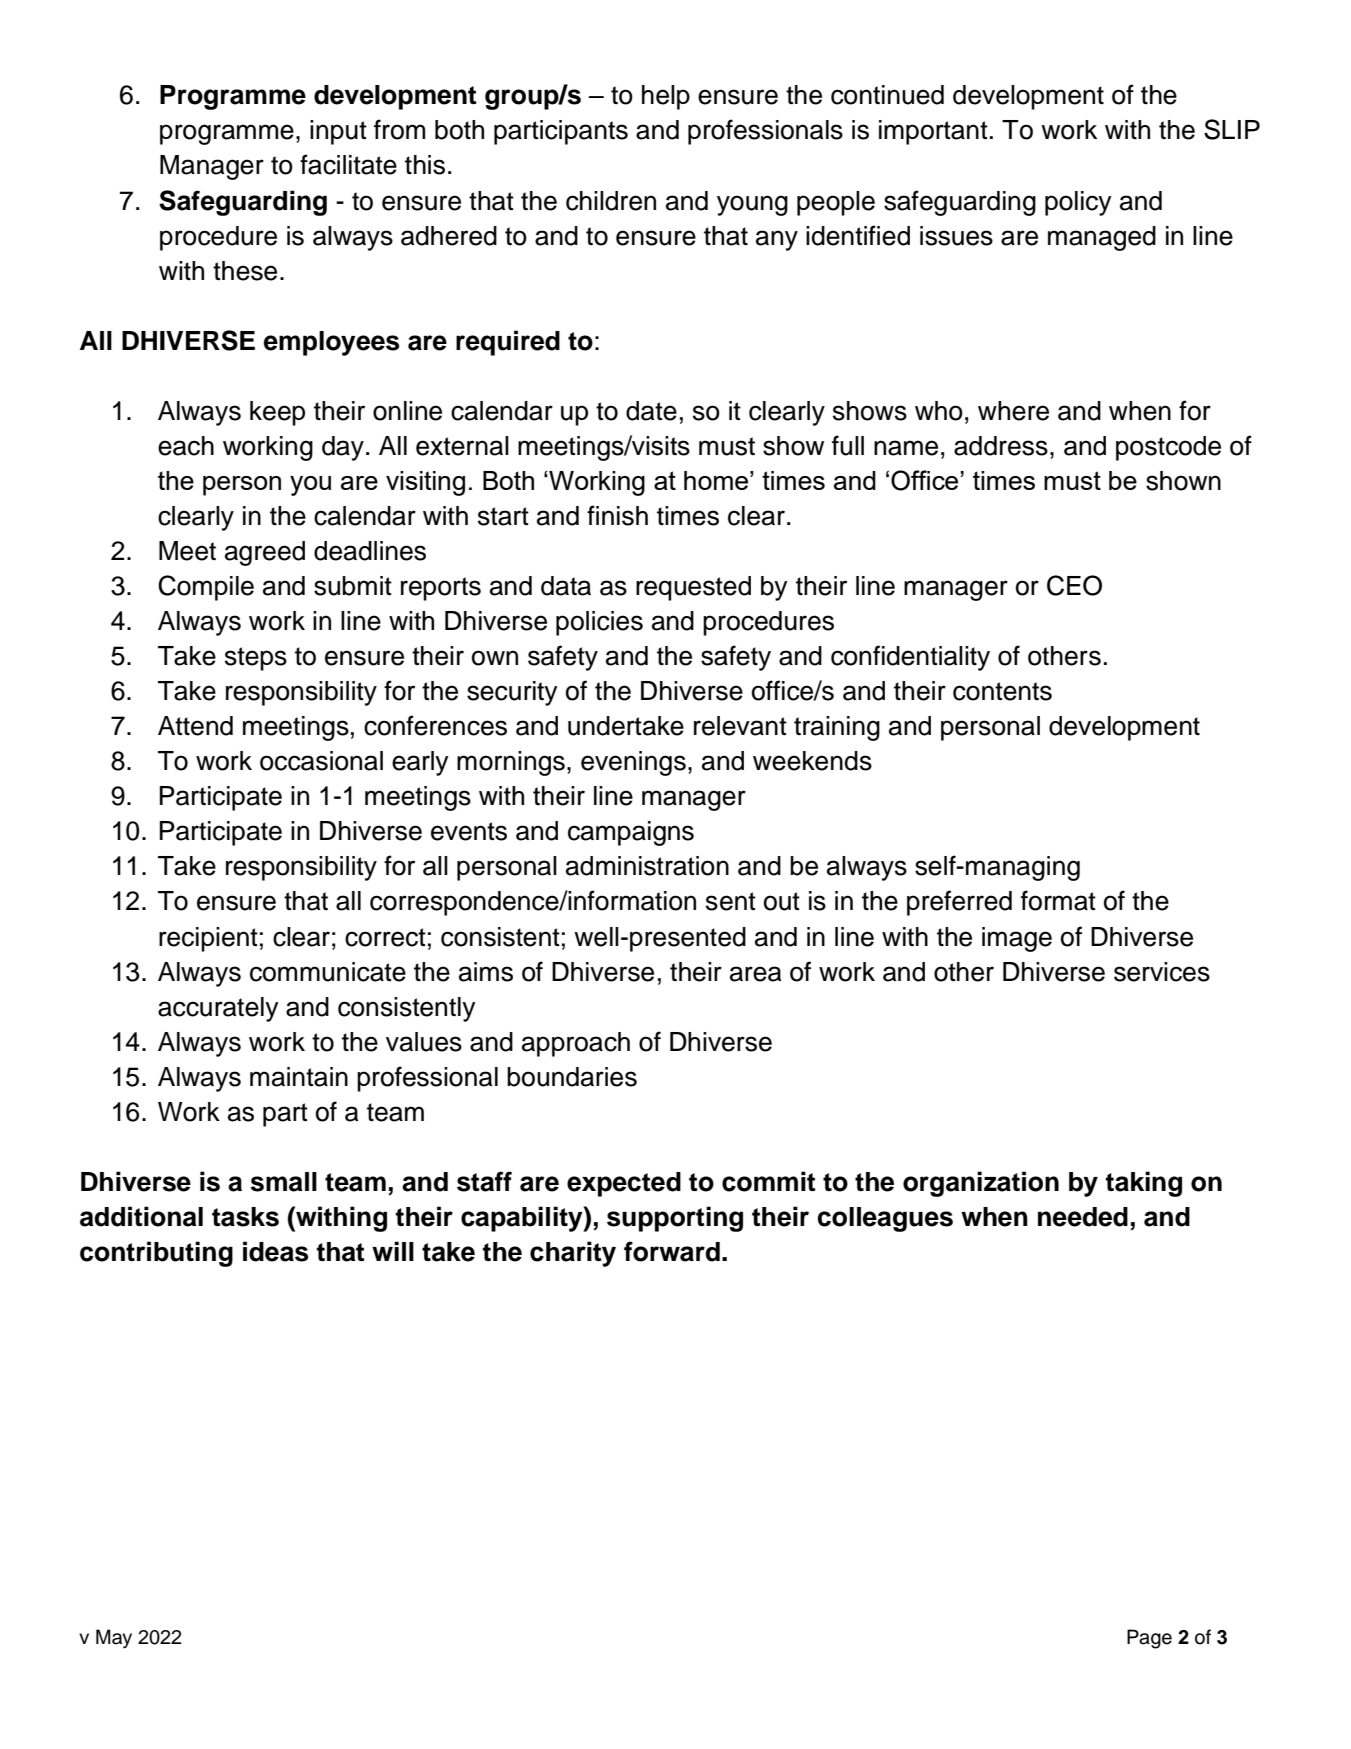 This image has width=1351, height=1749. I want to click on postcode, so click(1168, 448).
